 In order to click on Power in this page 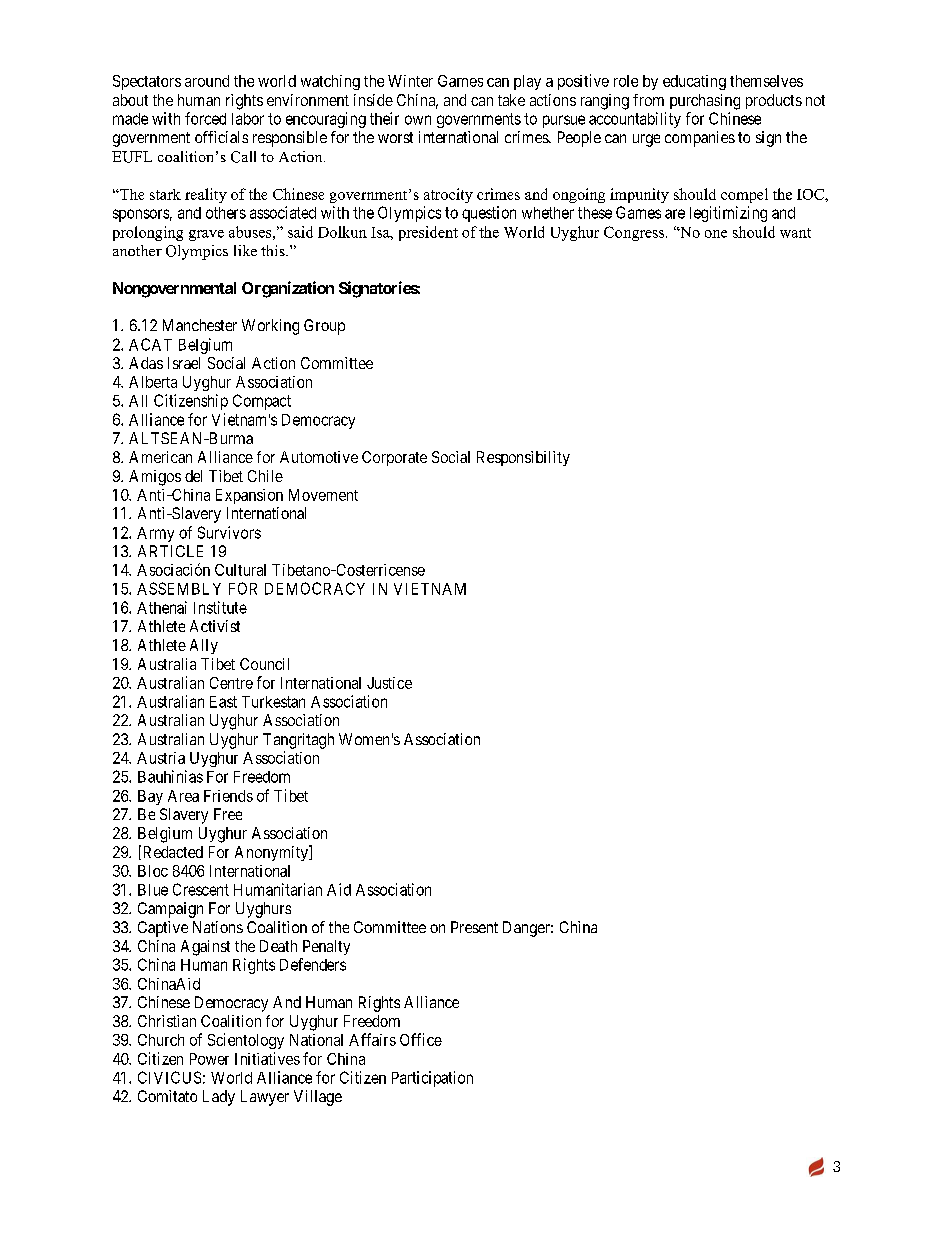, I will do `click(209, 1059)`.
